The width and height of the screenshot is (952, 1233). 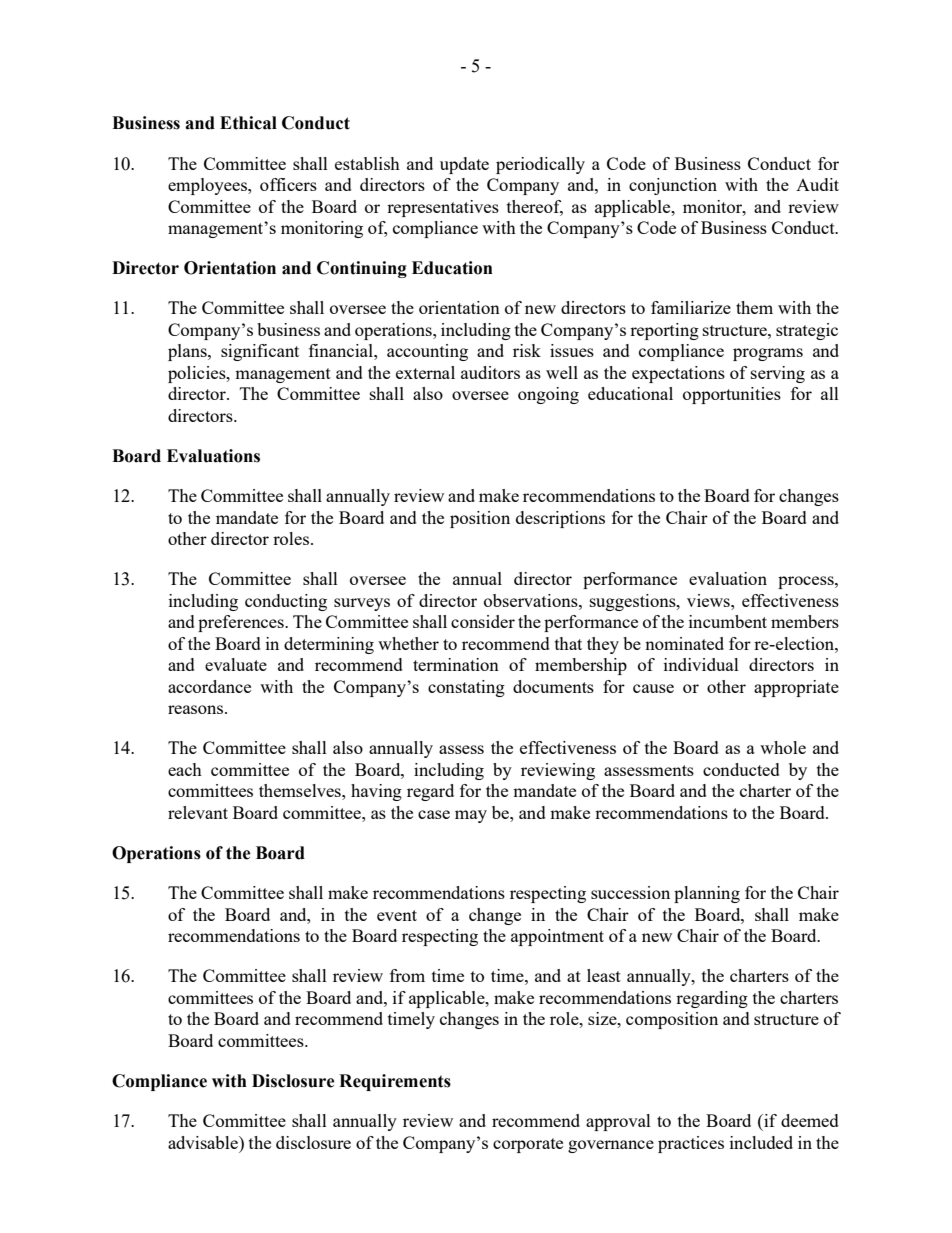 I want to click on relevant, so click(x=198, y=812).
